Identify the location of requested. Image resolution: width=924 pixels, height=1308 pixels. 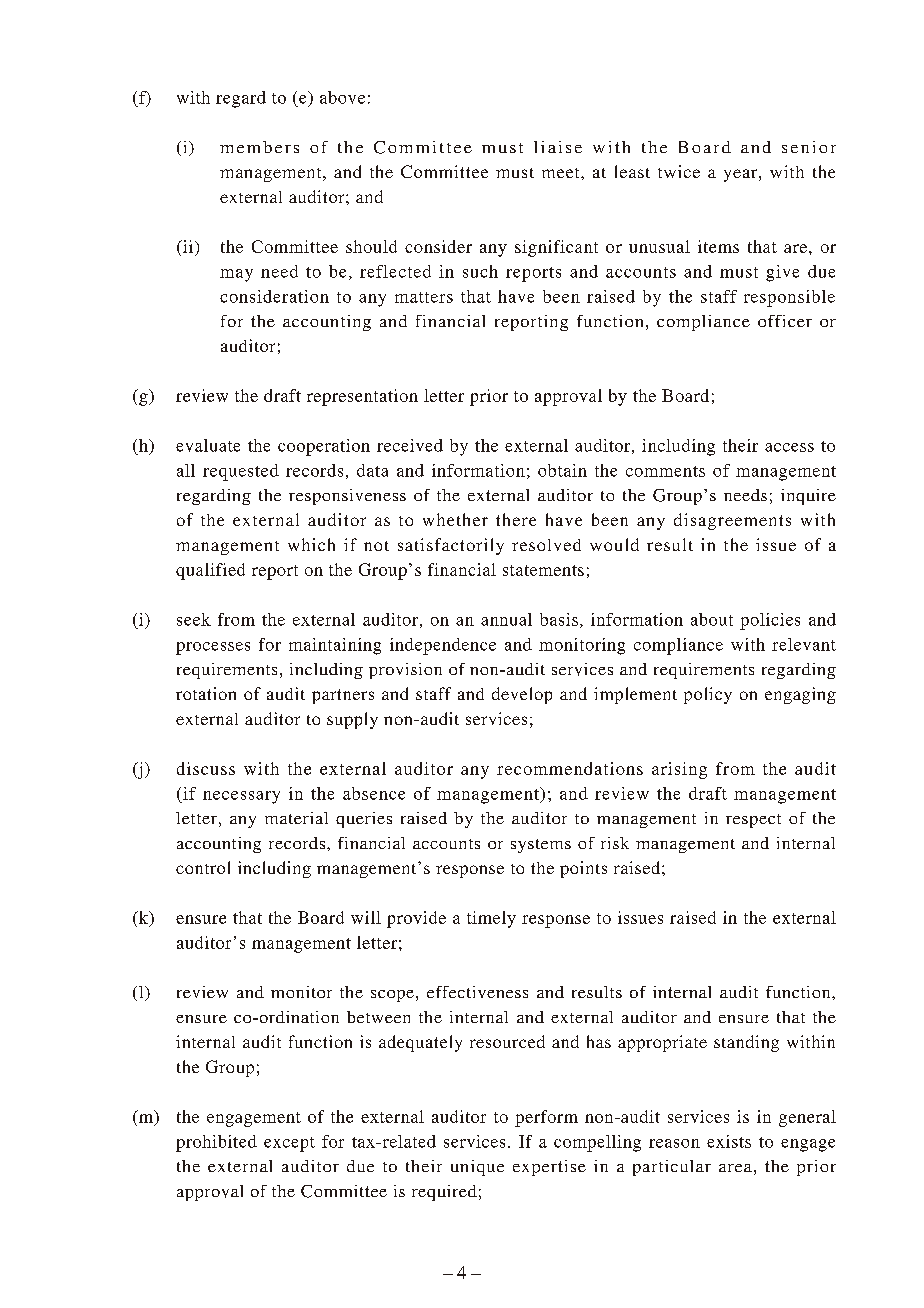
(241, 472).
